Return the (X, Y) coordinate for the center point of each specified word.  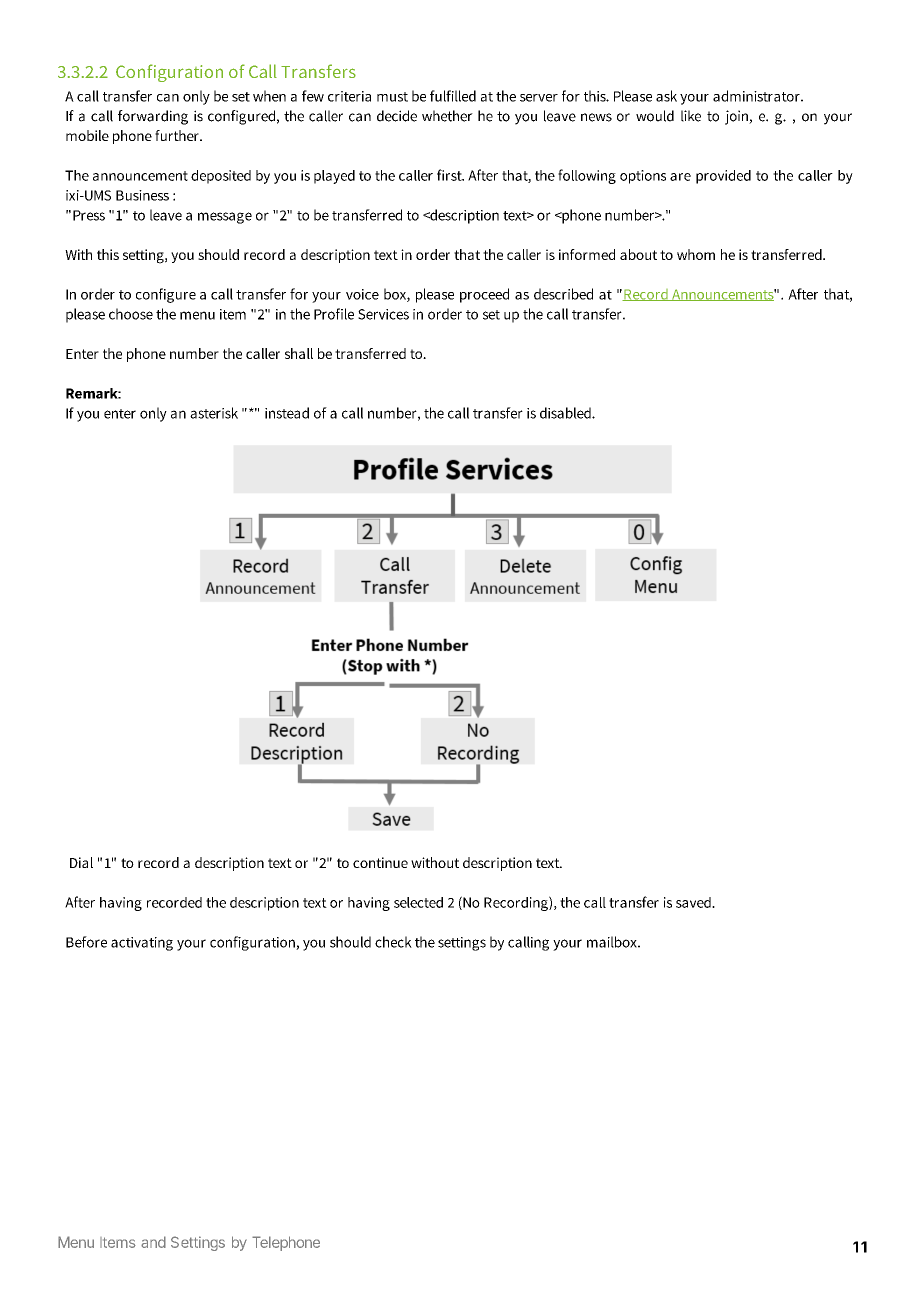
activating (142, 944)
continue (380, 862)
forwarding (153, 117)
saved (694, 902)
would (655, 116)
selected (418, 902)
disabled (566, 413)
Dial (81, 862)
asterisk (214, 413)
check (393, 942)
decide (397, 116)
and (153, 1242)
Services (383, 314)
